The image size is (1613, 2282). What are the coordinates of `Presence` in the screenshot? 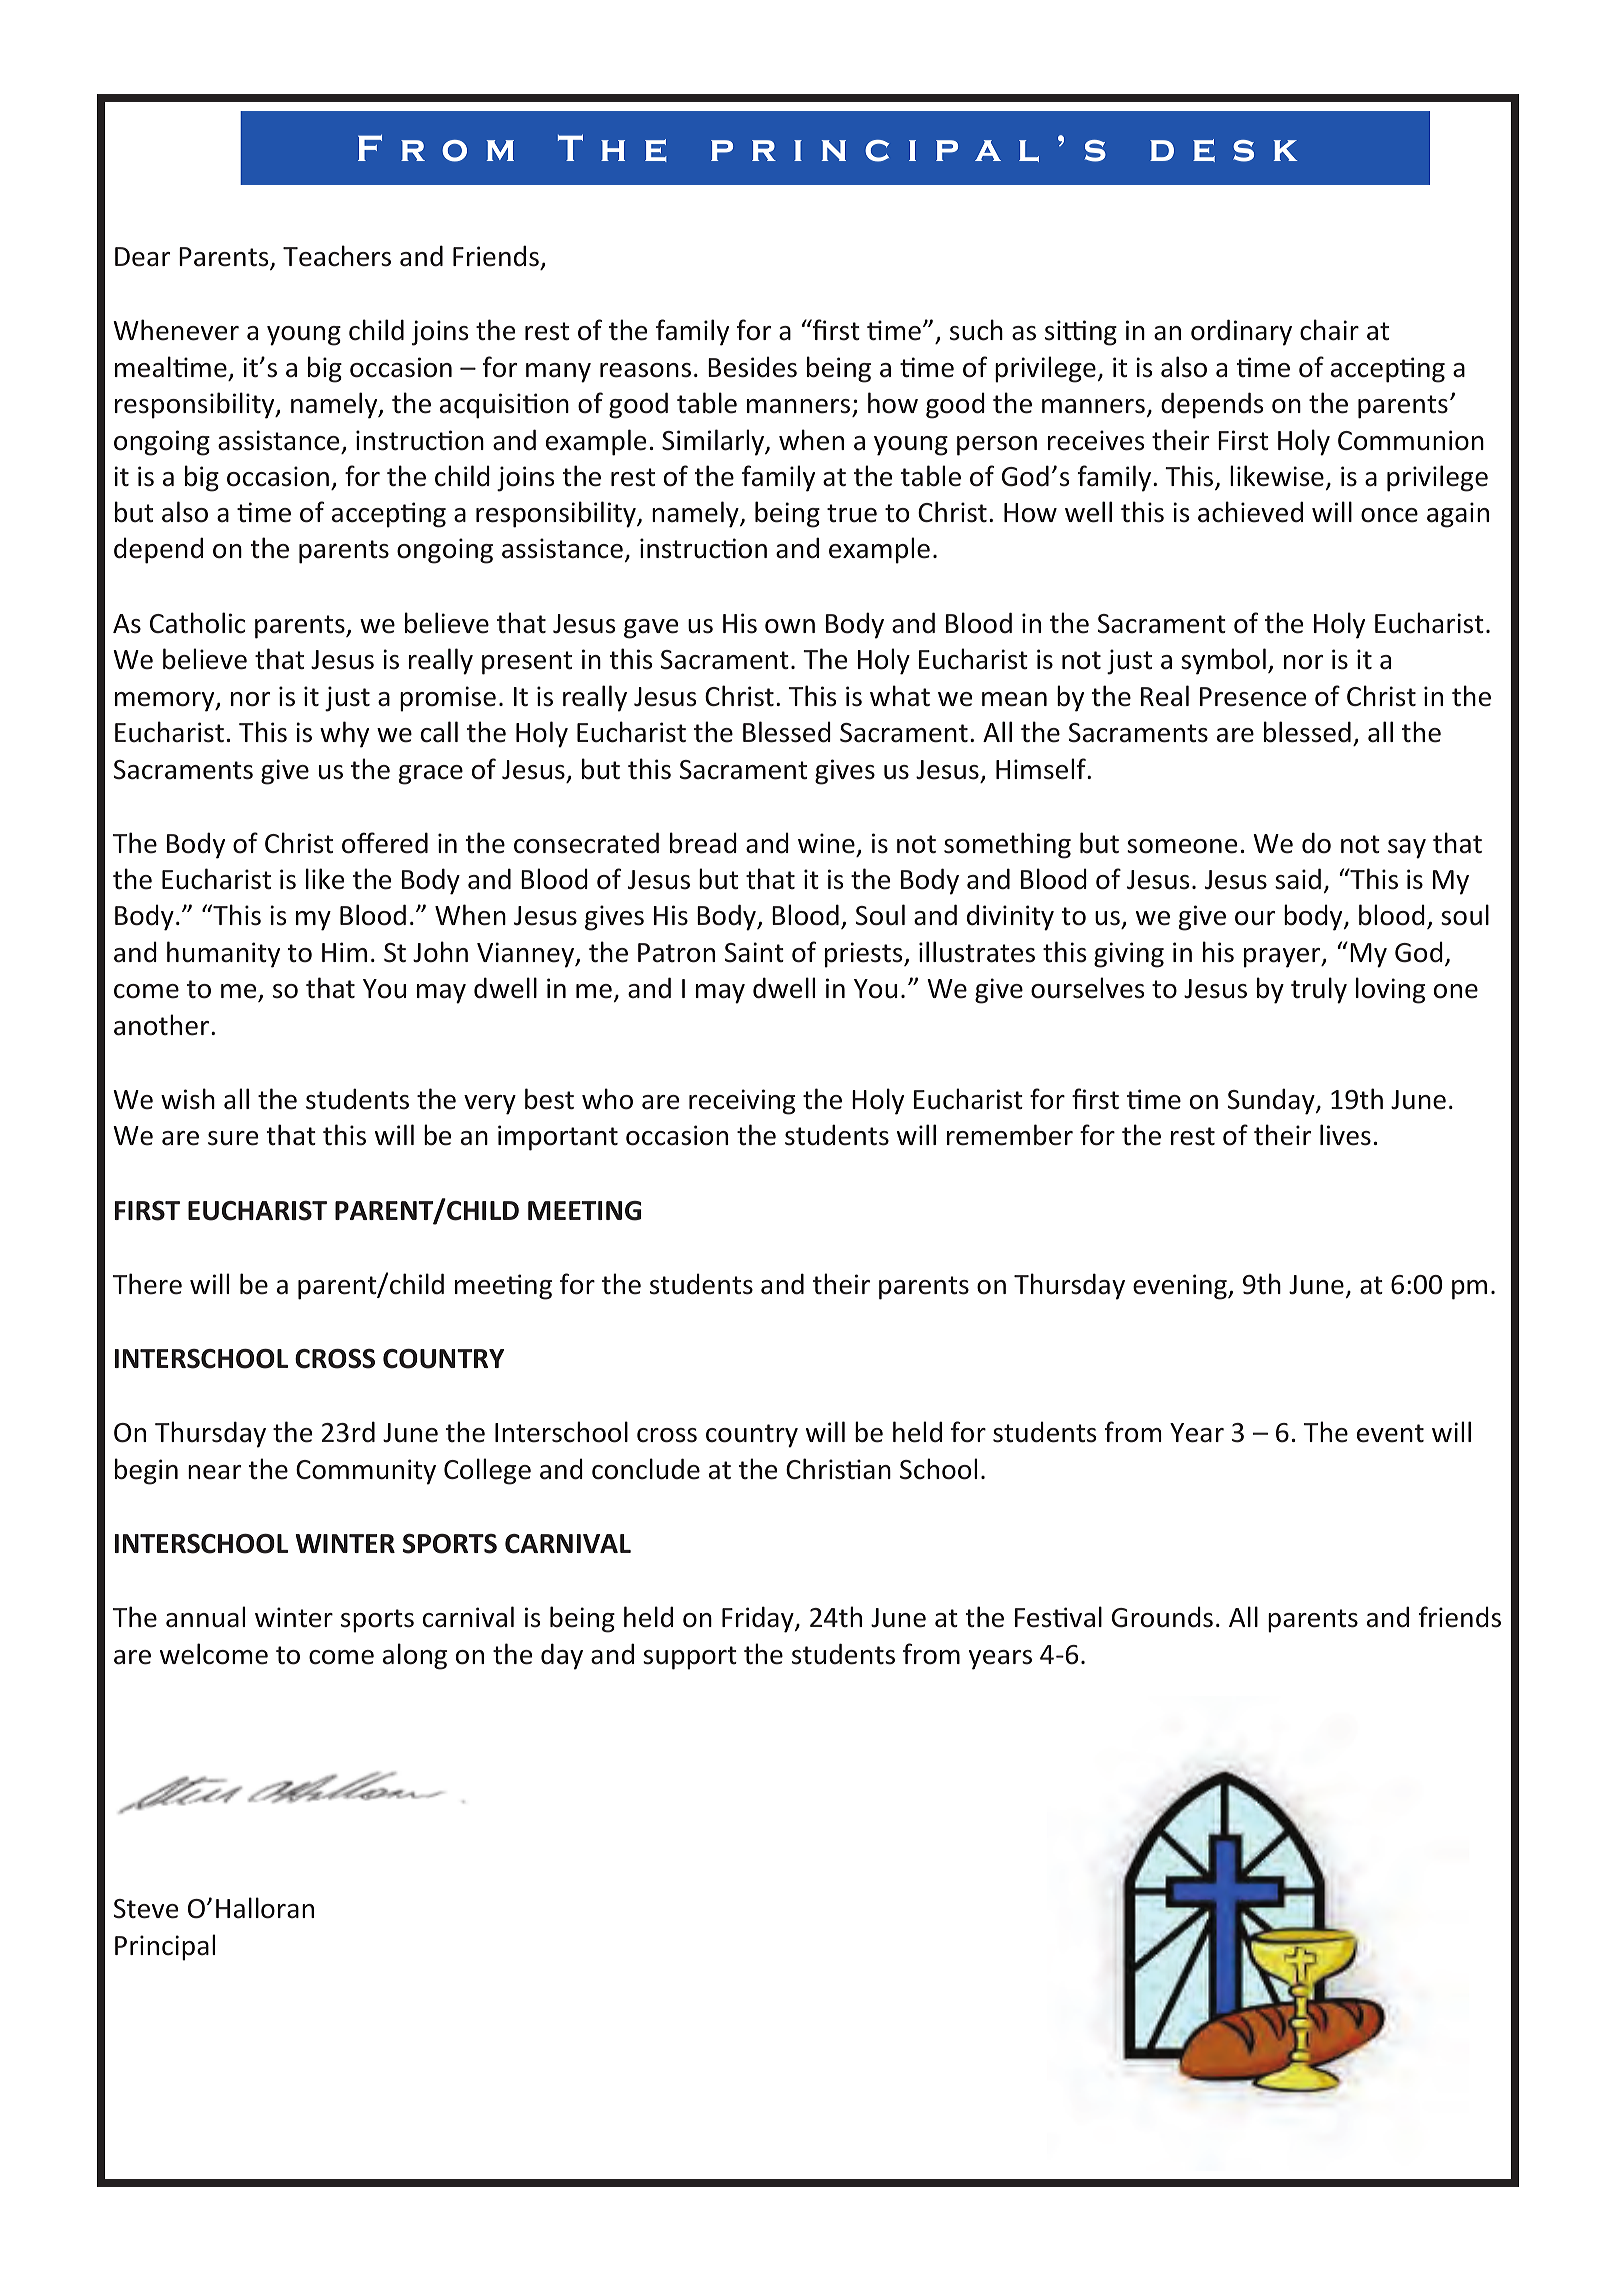 It's located at (1253, 697).
